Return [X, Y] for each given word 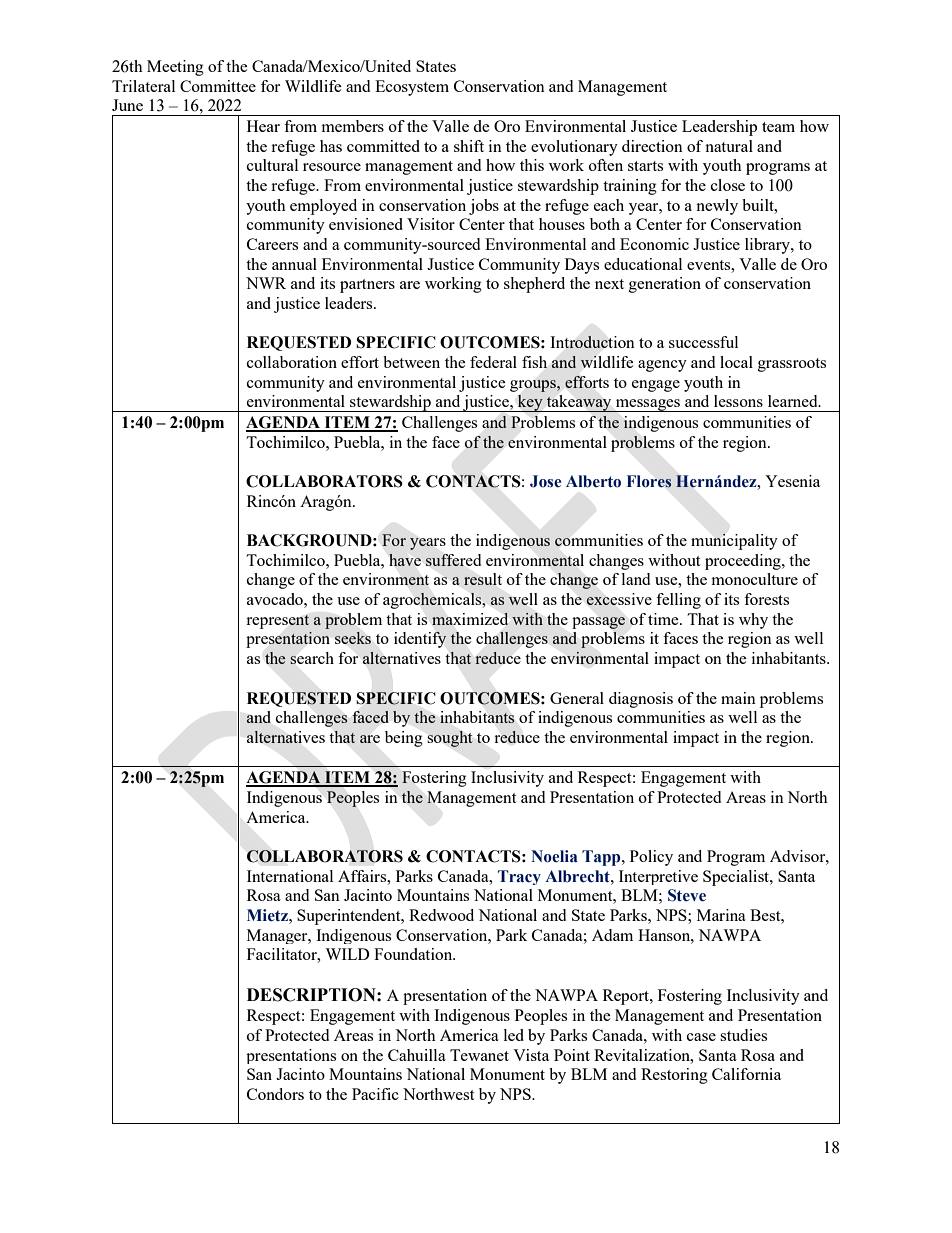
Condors [275, 1094]
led [514, 1035]
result [483, 579]
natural [729, 146]
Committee [218, 86]
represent [278, 622]
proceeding [744, 562]
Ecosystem [412, 88]
